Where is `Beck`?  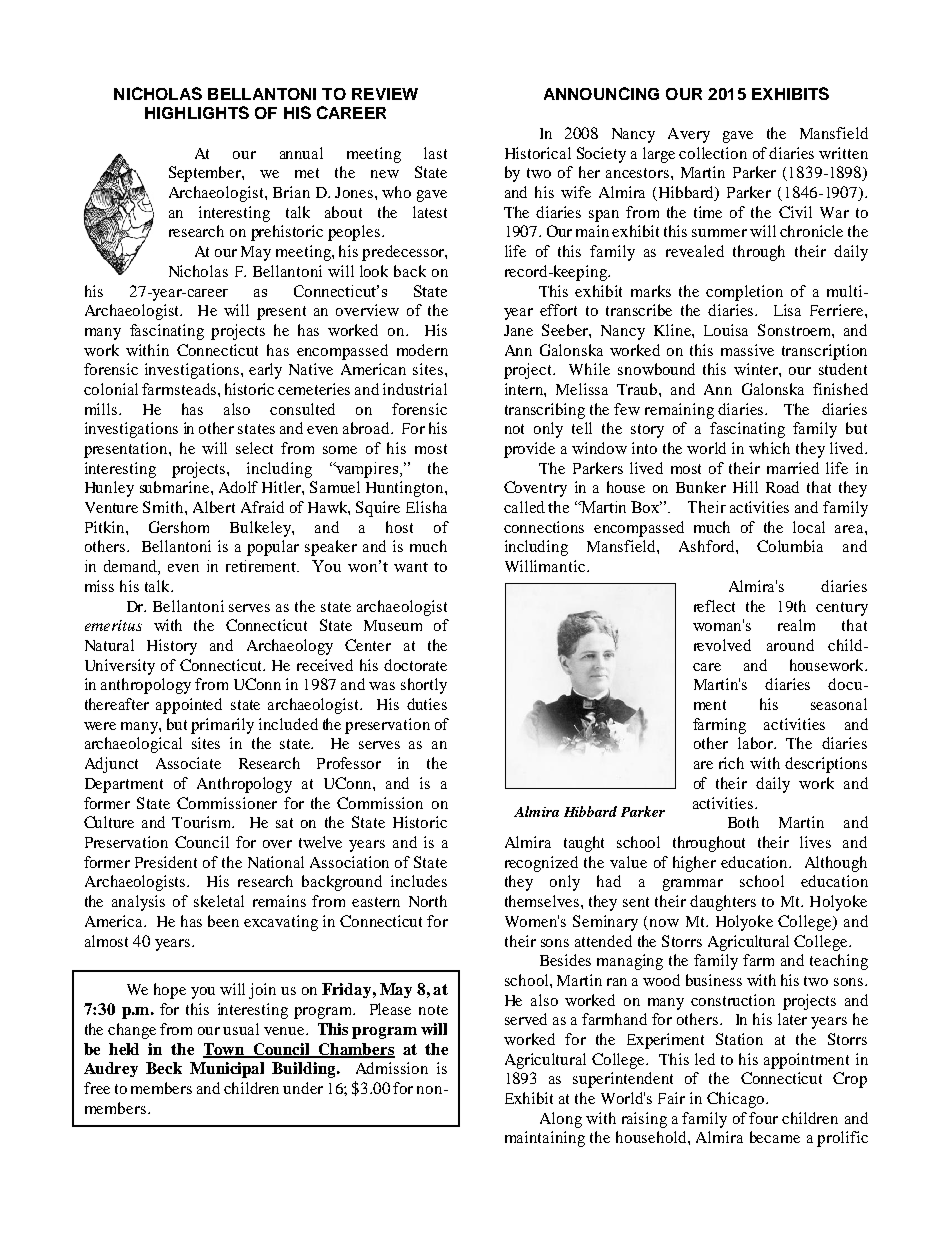
Beck is located at coordinates (164, 1068).
